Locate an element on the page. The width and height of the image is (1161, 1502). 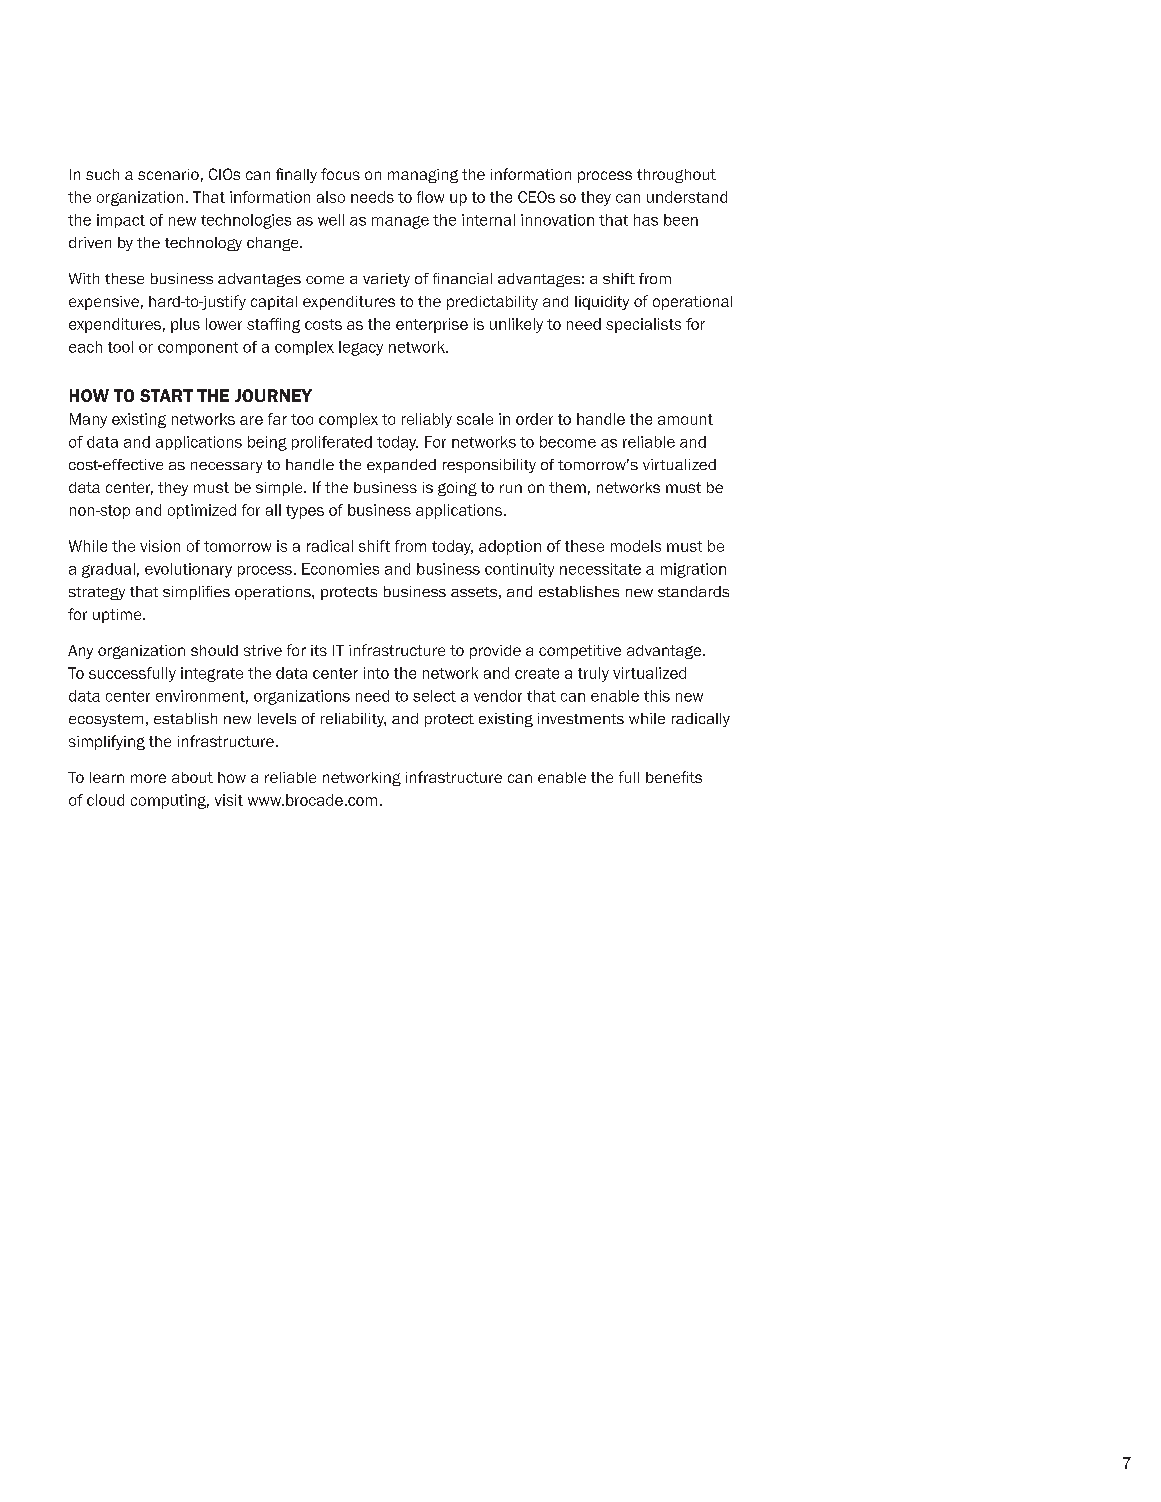
benefits is located at coordinates (674, 777).
